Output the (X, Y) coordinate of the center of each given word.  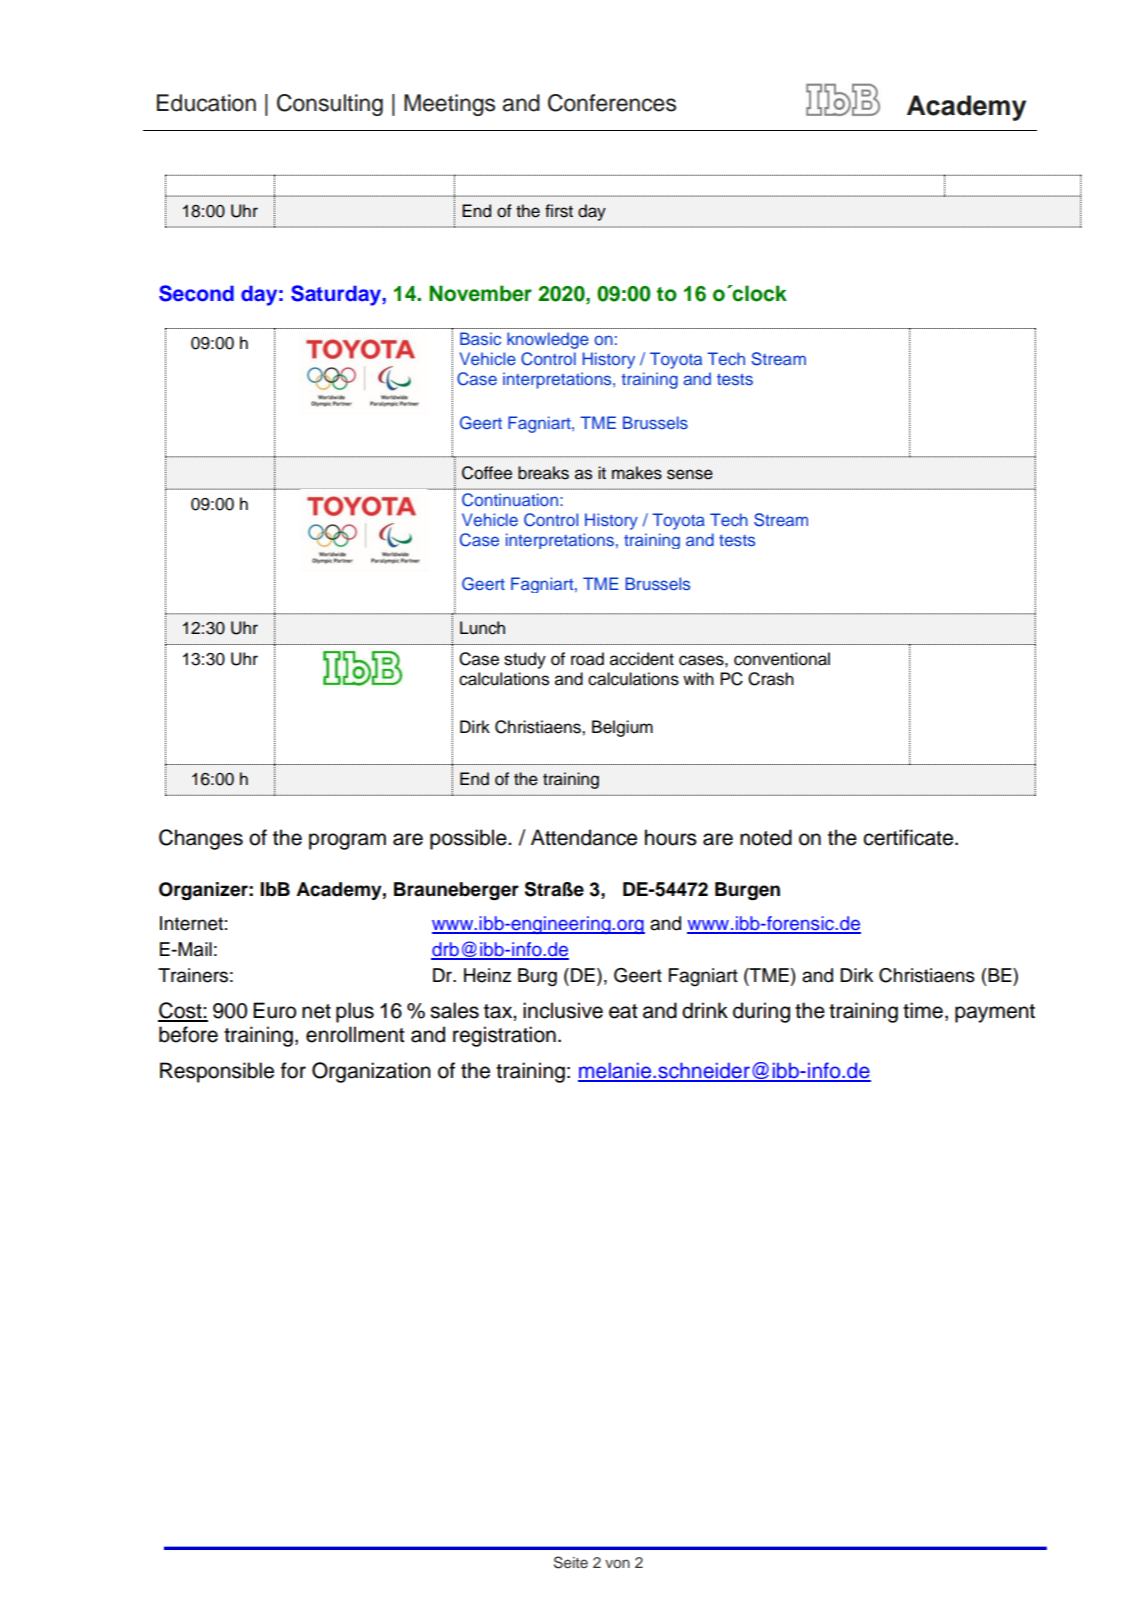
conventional (782, 659)
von (617, 1563)
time (923, 1010)
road (587, 659)
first (559, 211)
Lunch (482, 628)
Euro (274, 1010)
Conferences (612, 103)
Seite (571, 1562)
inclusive (563, 1010)
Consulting (330, 105)
